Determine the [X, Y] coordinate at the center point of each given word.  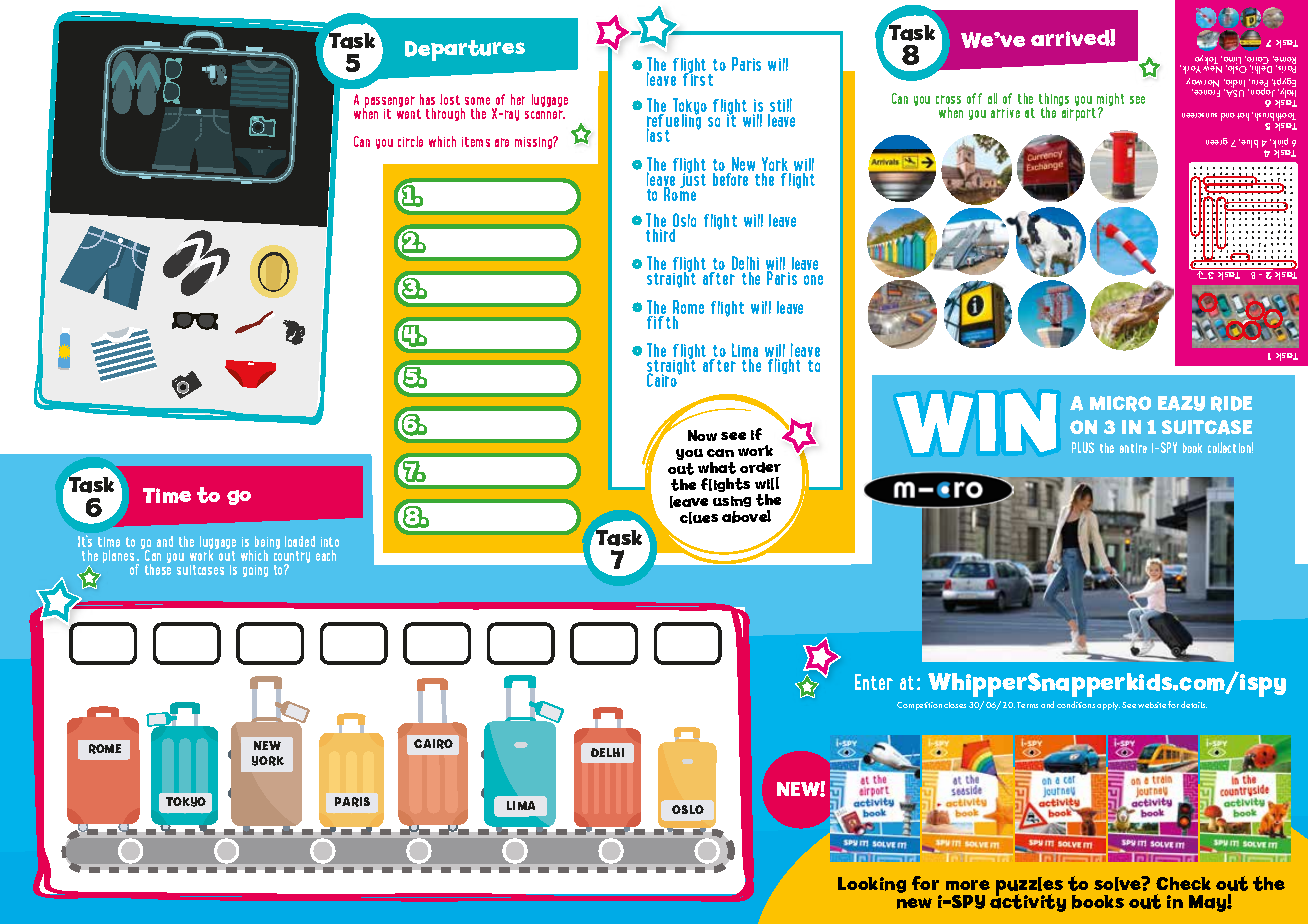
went [409, 114]
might [1110, 101]
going [255, 571]
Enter [874, 682]
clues [699, 518]
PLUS [1083, 447]
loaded [300, 541]
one [813, 280]
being [267, 544]
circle [410, 141]
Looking [872, 885]
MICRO [1120, 404]
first [698, 78]
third [662, 234]
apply [1108, 706]
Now [702, 435]
